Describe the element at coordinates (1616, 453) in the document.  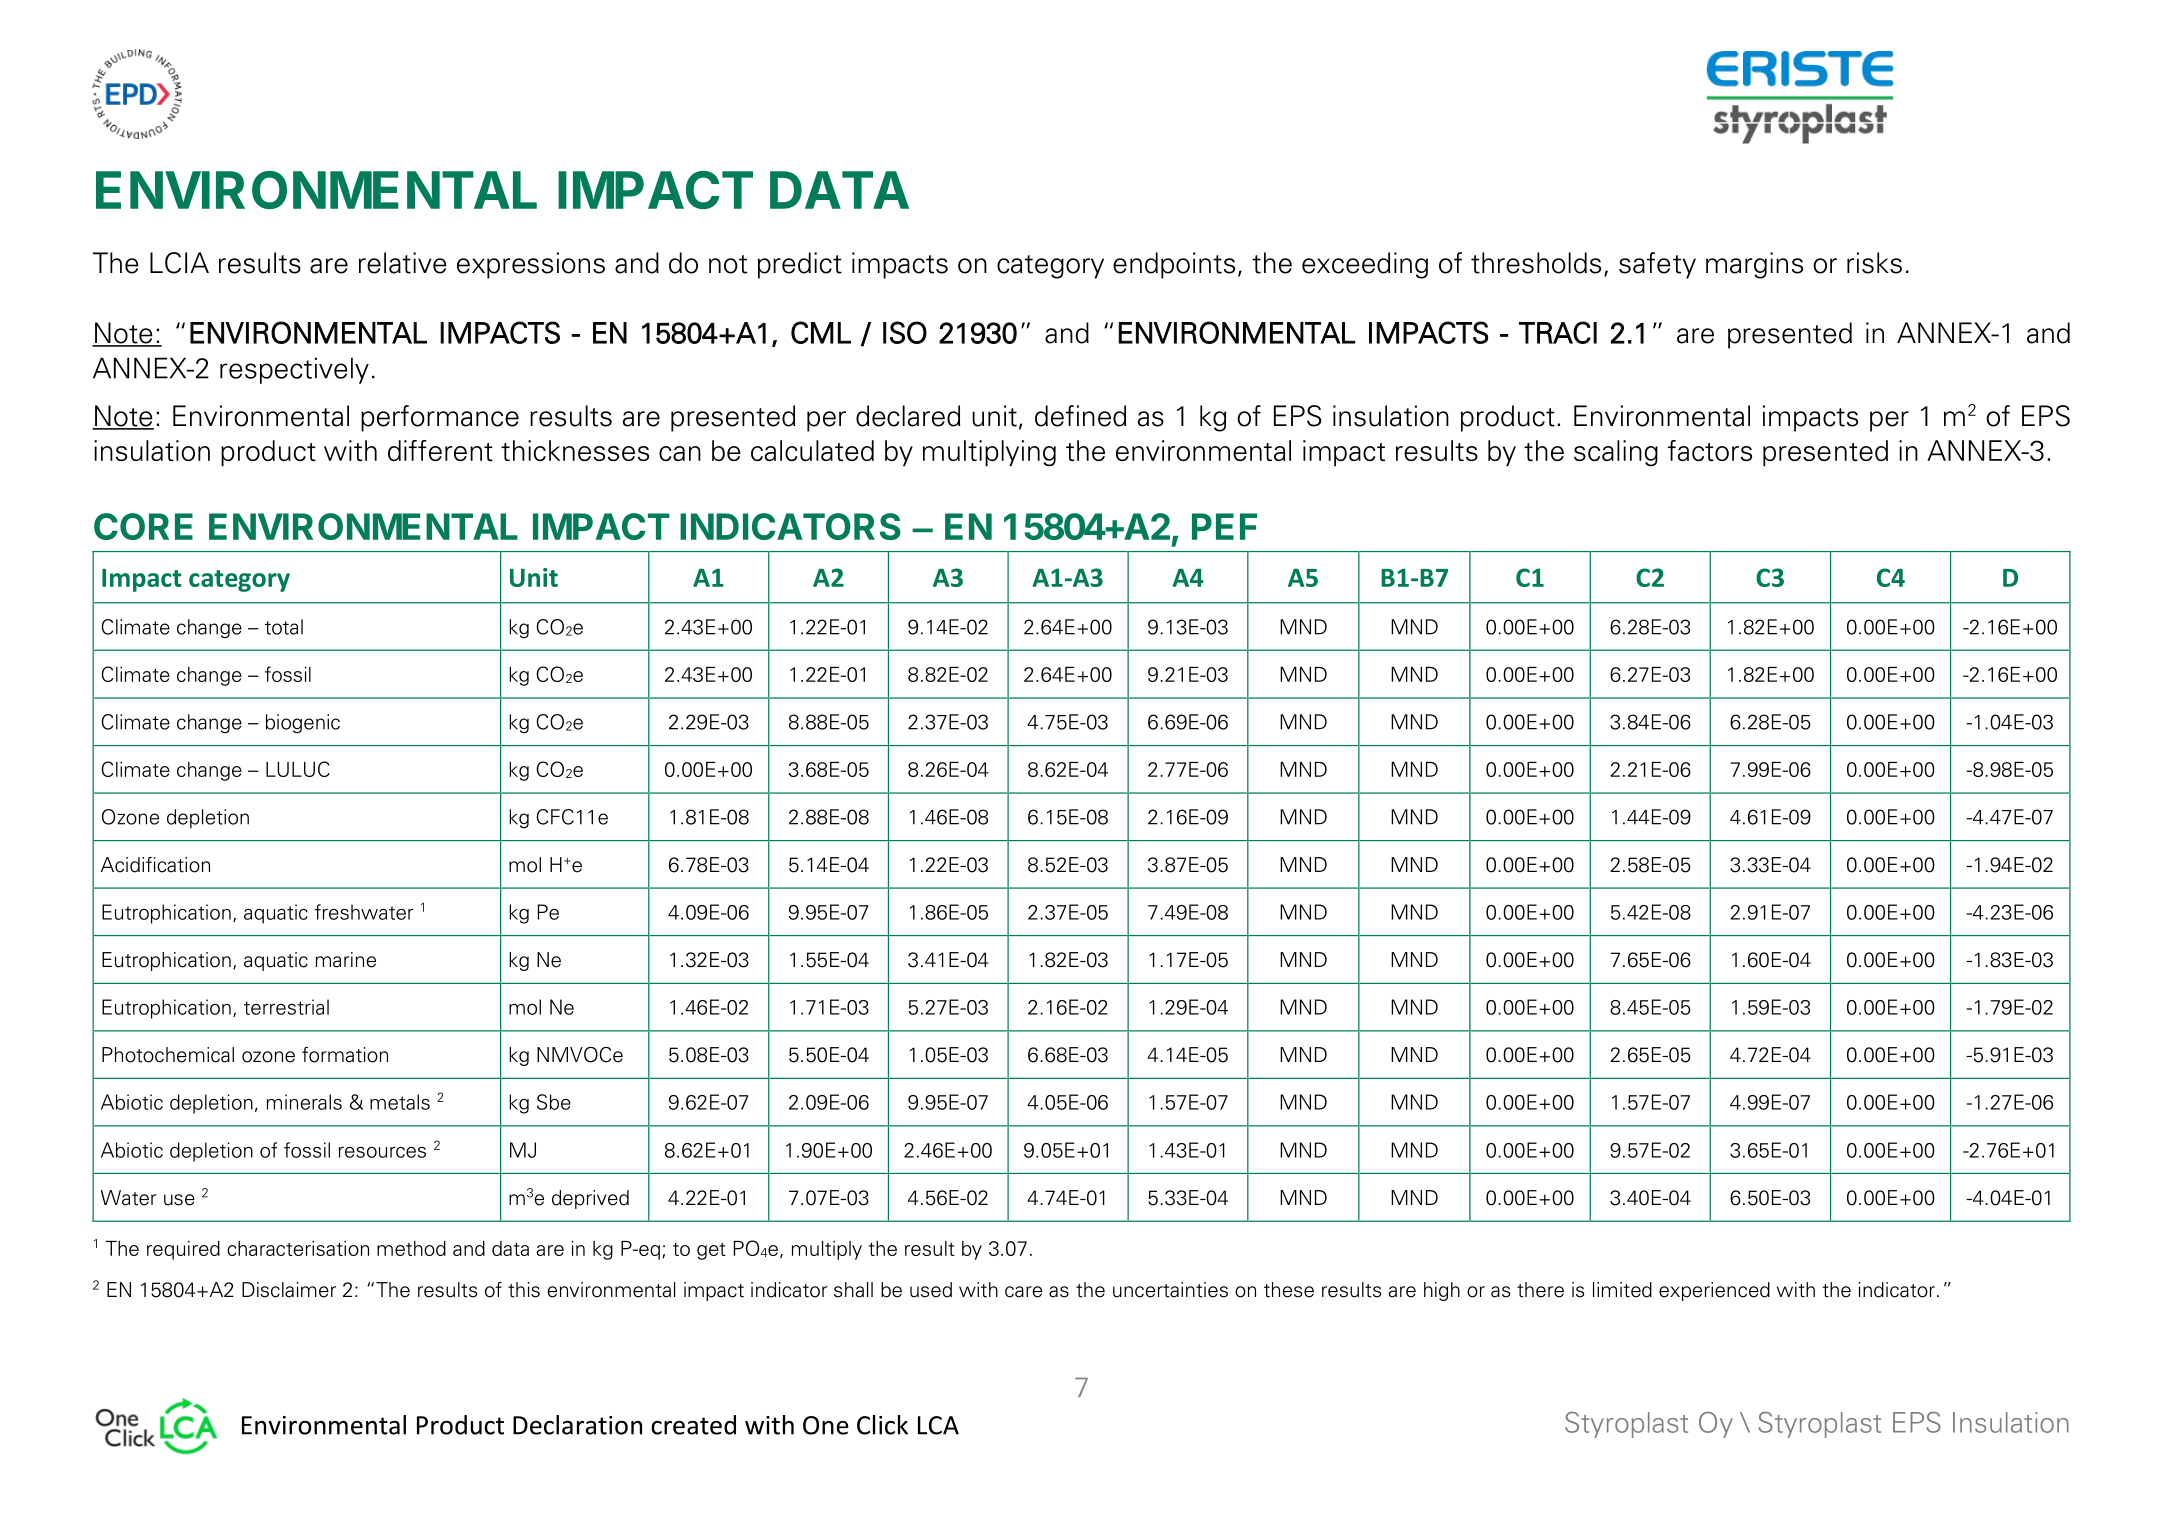
I see `scaling` at that location.
